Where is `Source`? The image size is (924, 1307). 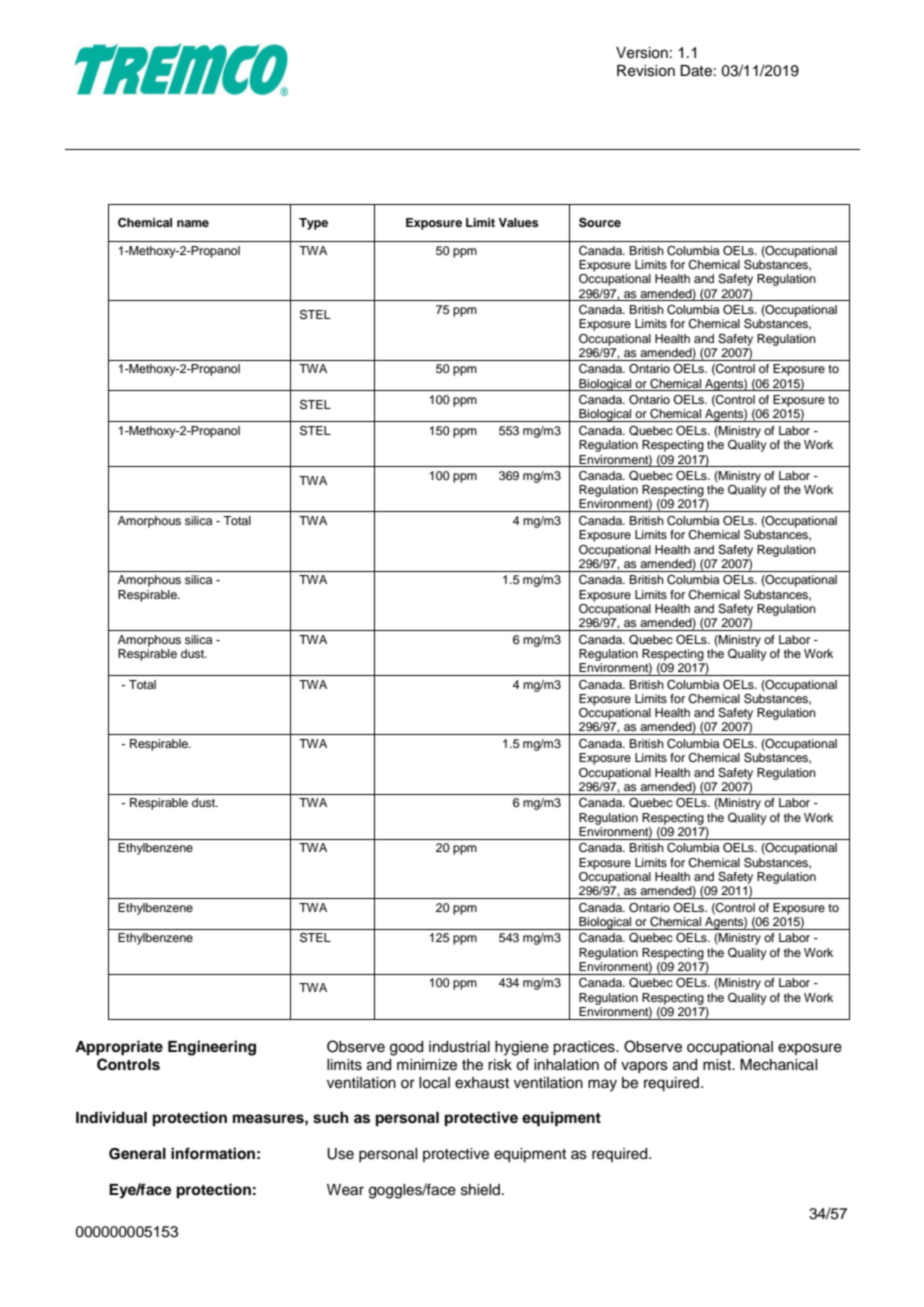
Source is located at coordinates (600, 223).
